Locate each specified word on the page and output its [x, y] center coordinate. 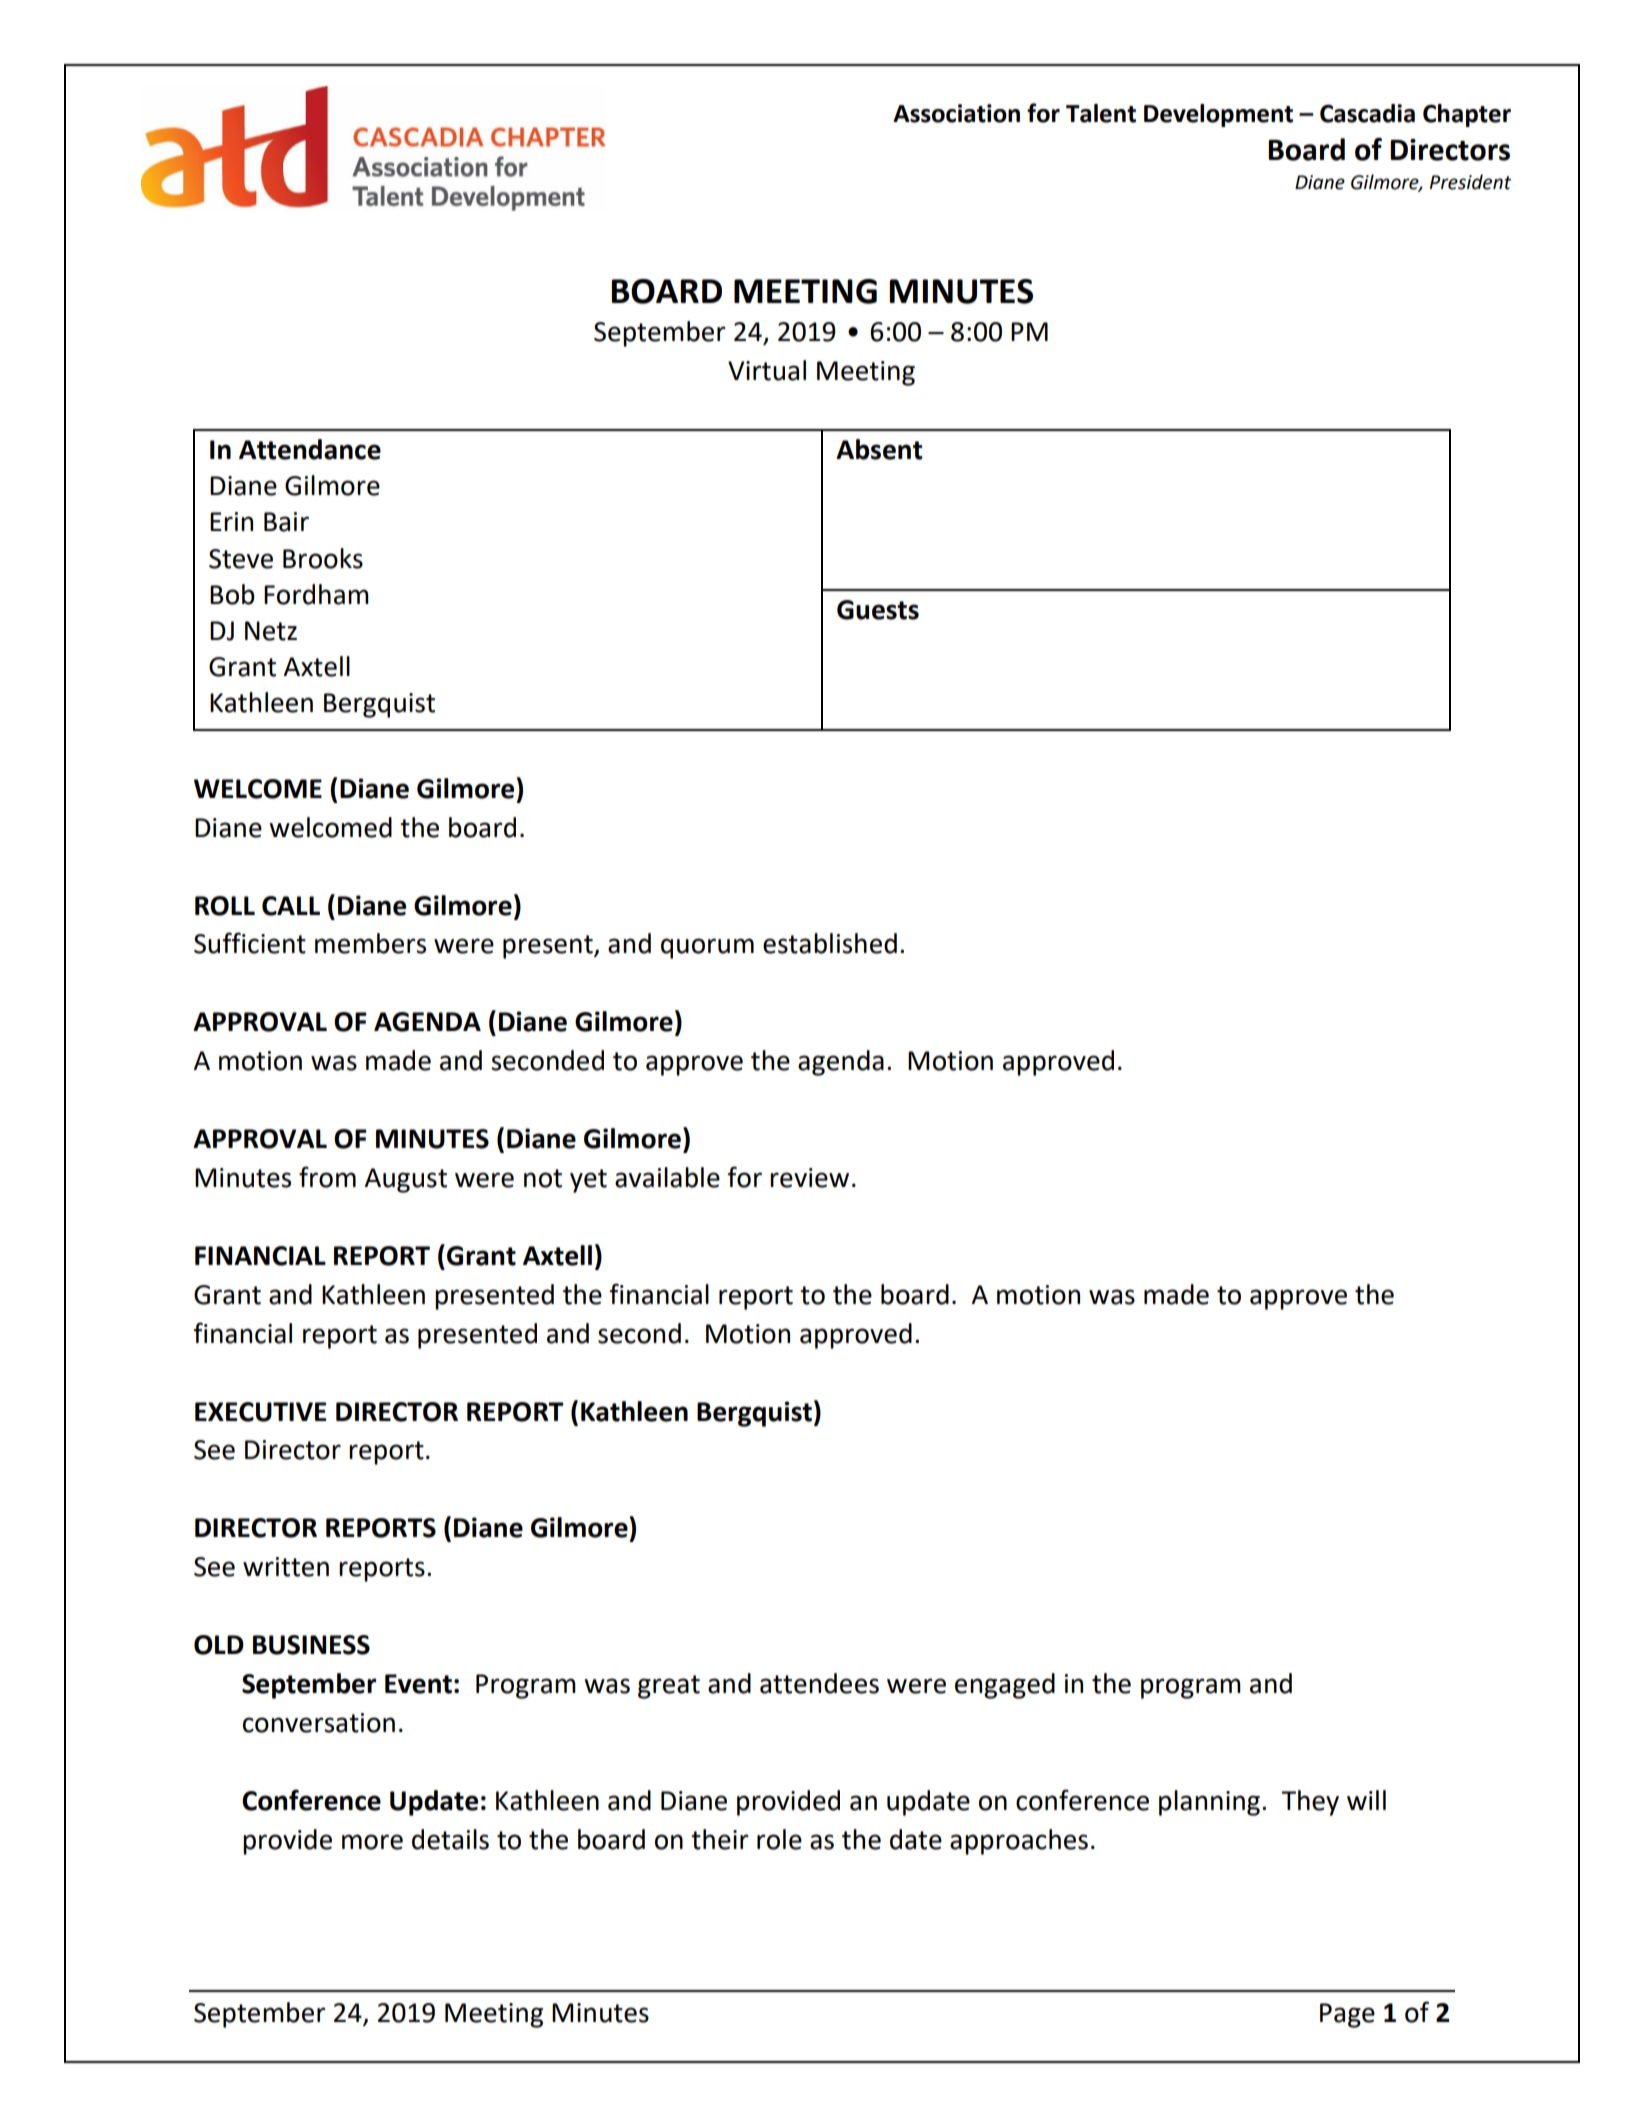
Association [956, 113]
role [779, 1839]
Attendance [310, 449]
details [450, 1839]
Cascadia [1367, 113]
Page [1347, 2015]
